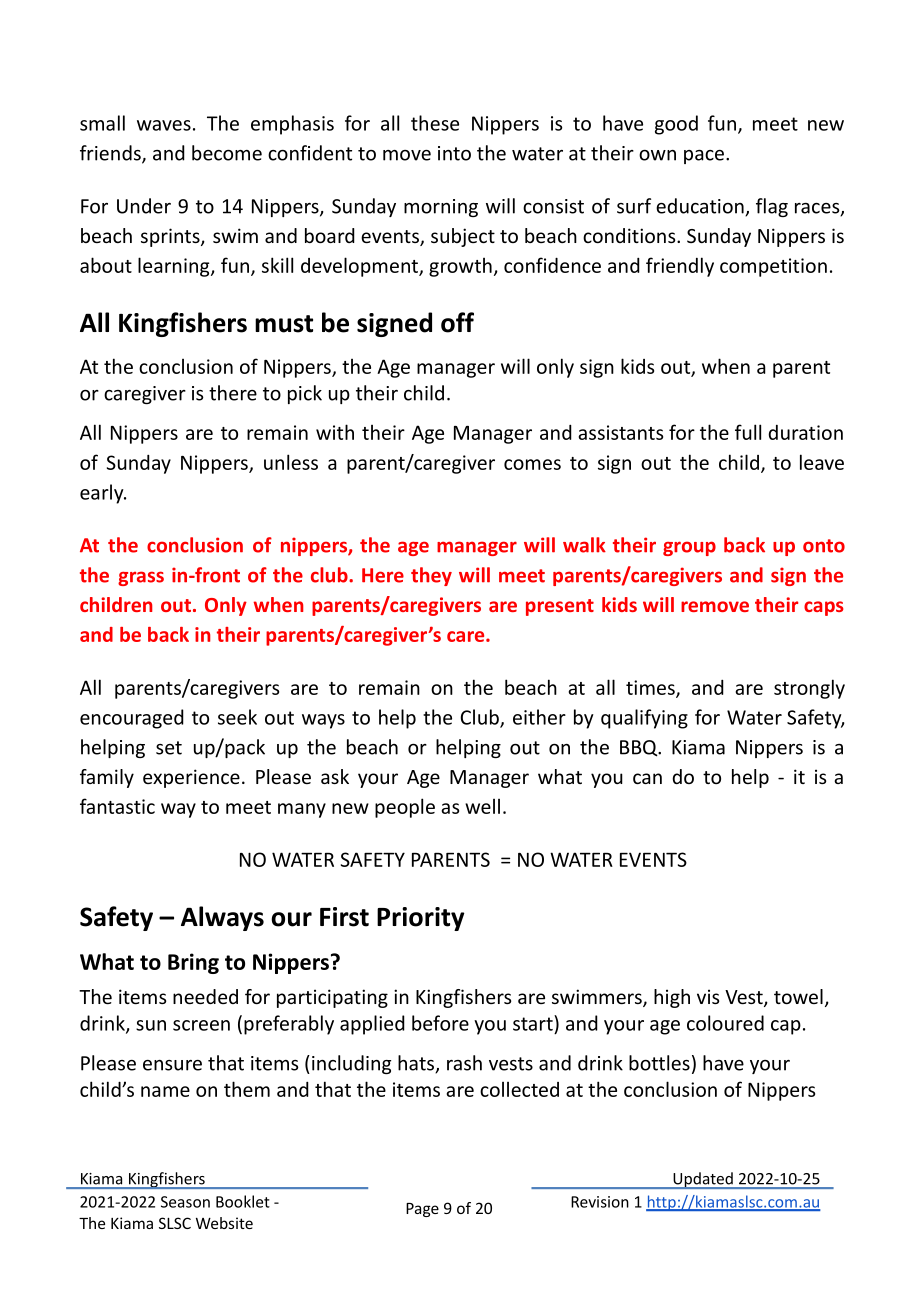 This image has height=1315, width=924. Describe the element at coordinates (227, 153) in the image. I see `become` at that location.
